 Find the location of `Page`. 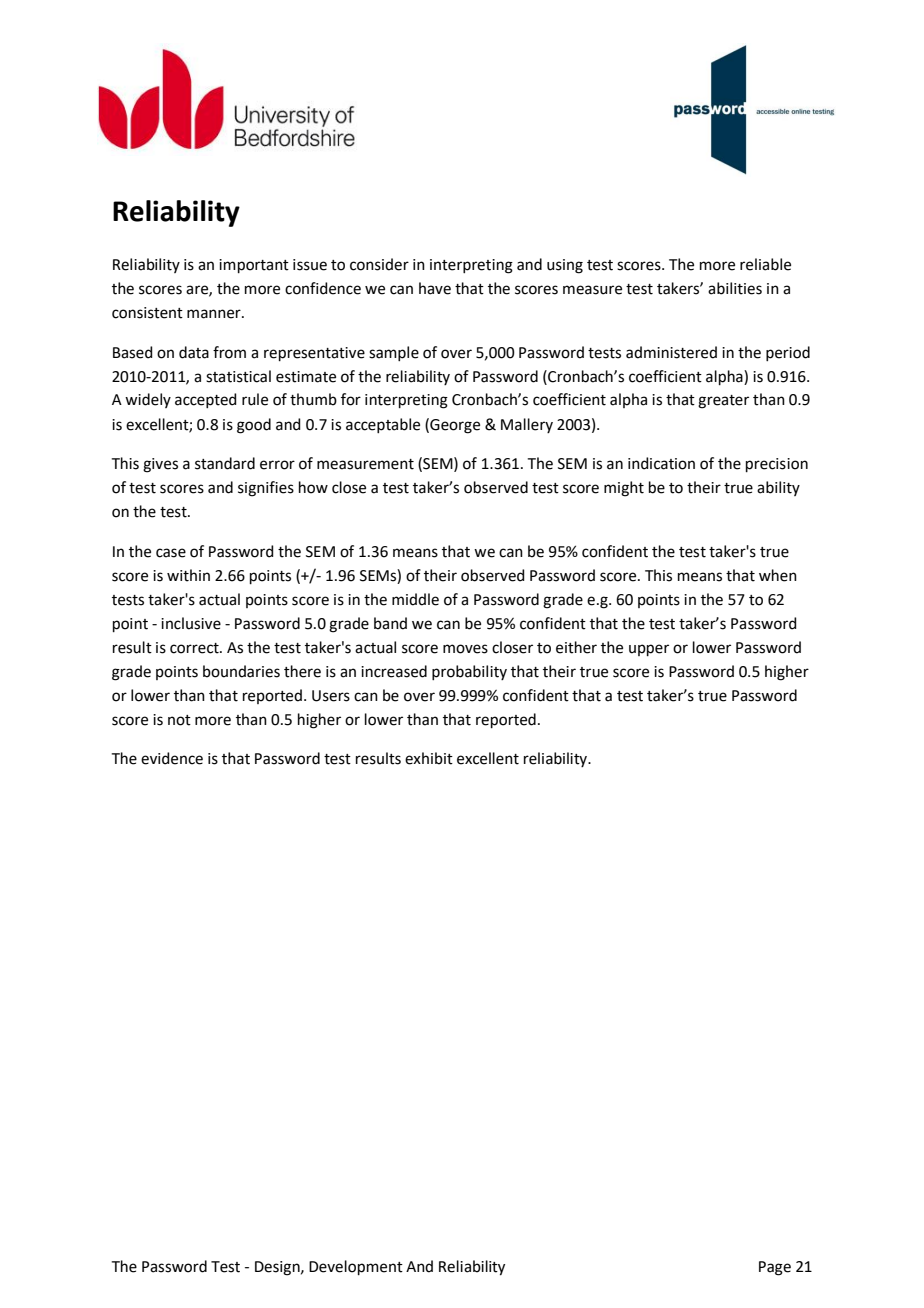

Page is located at coordinates (775, 1268).
